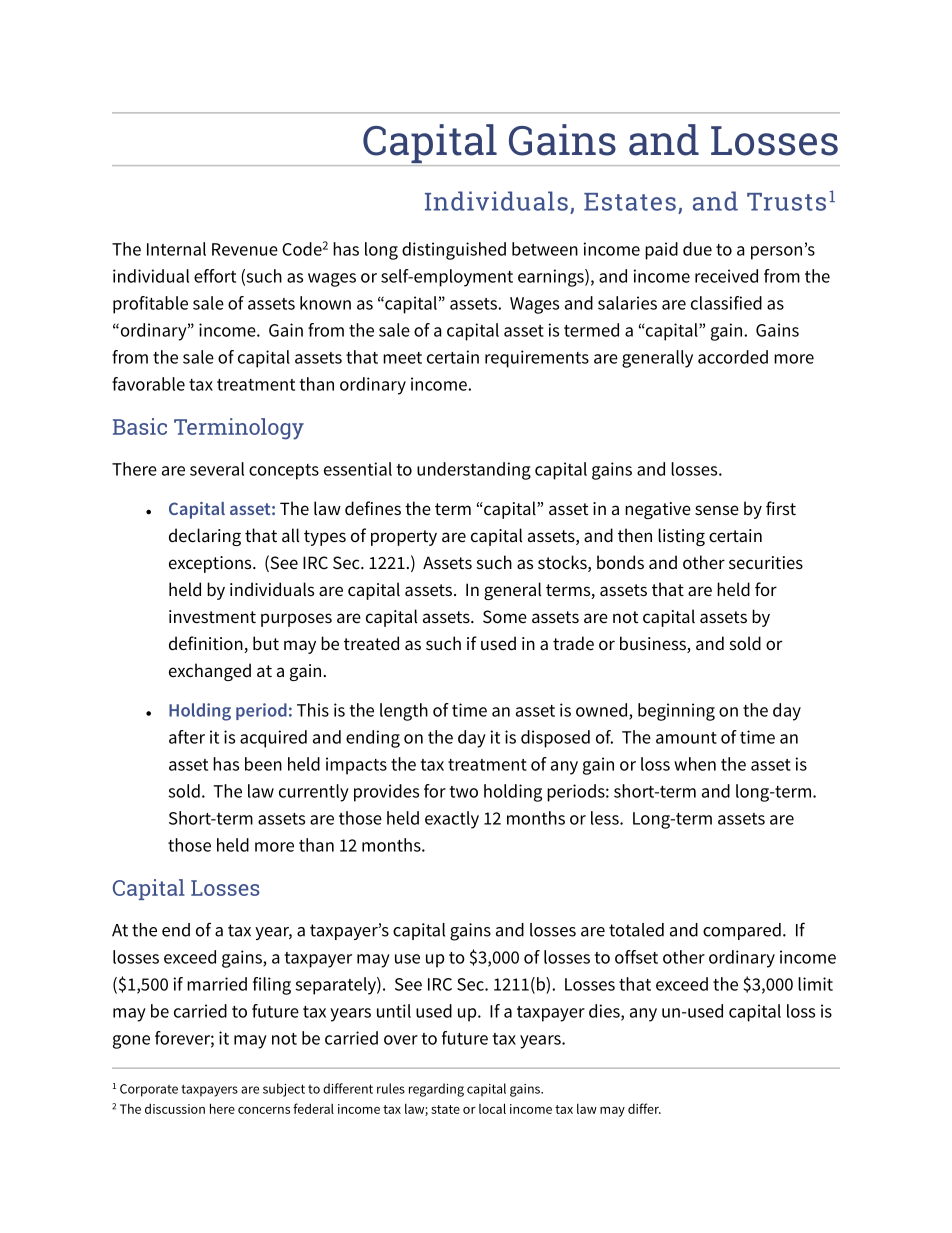 This image has height=1233, width=952. What do you see at coordinates (436, 1090) in the image?
I see `regarding` at bounding box center [436, 1090].
